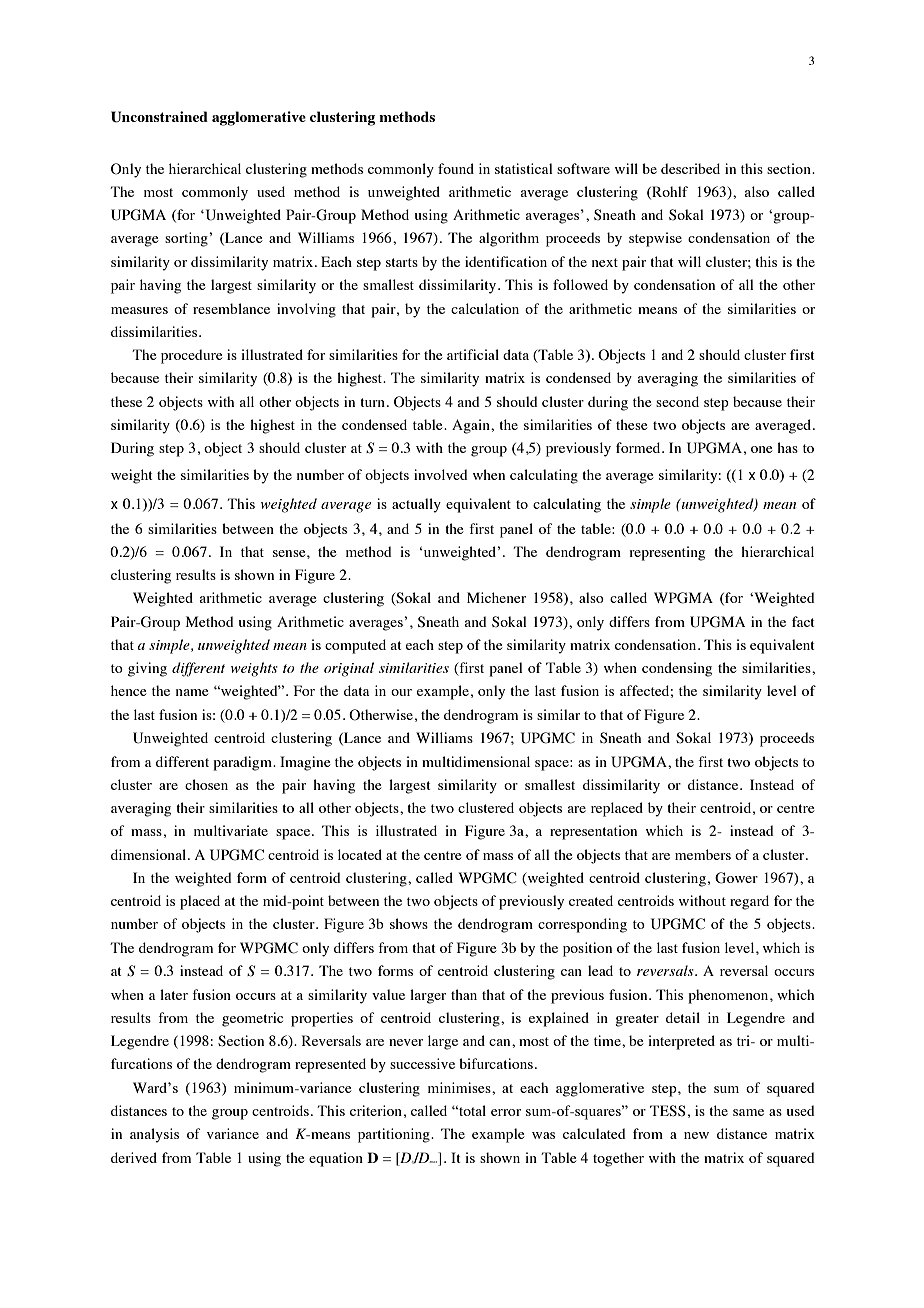  I want to click on new, so click(696, 1135).
